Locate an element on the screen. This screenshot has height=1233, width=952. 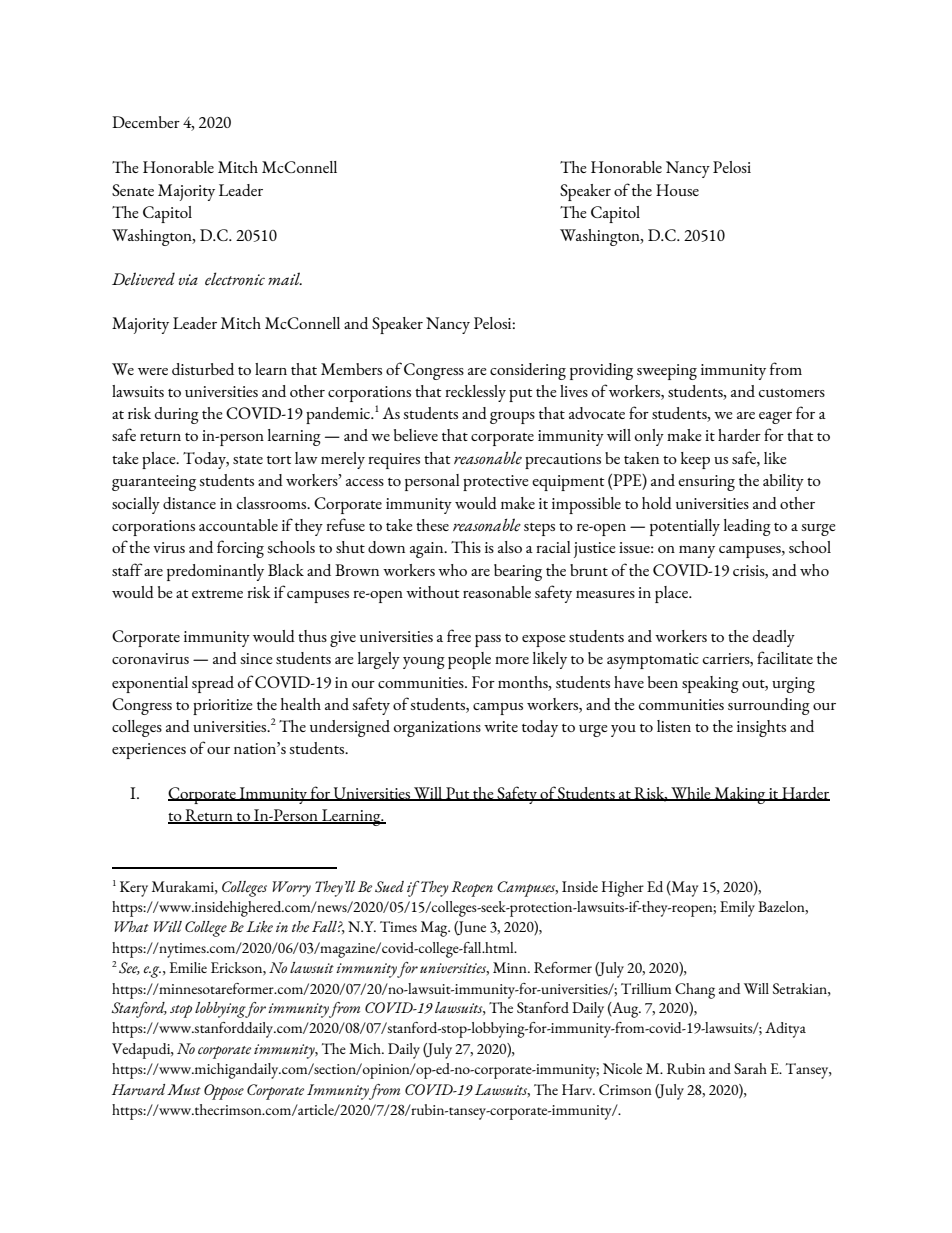
December is located at coordinates (146, 122).
